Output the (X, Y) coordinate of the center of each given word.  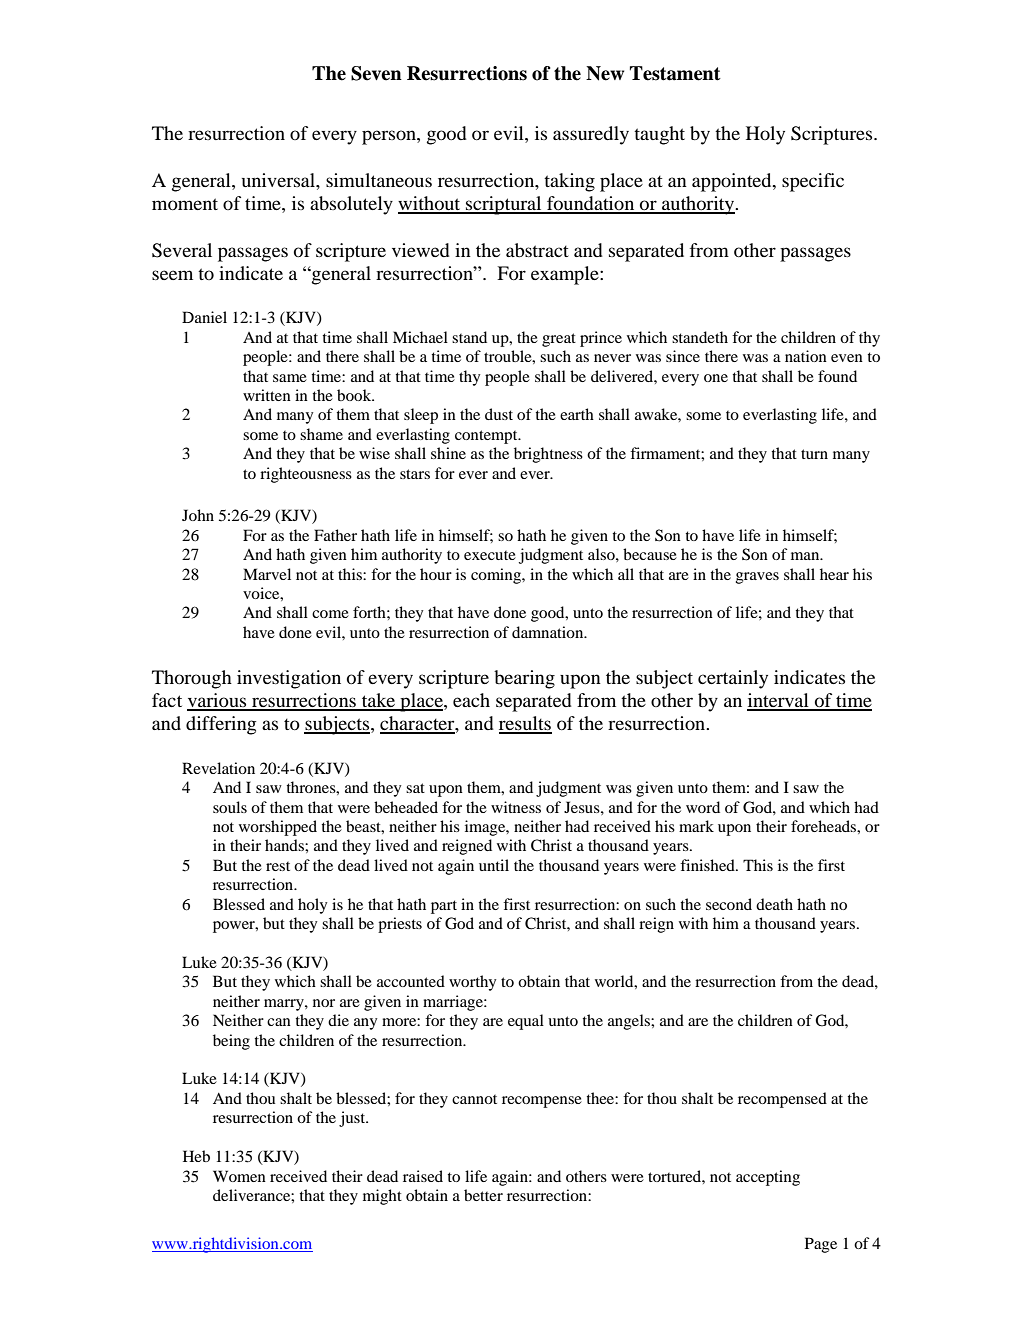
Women (239, 1176)
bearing (524, 679)
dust (499, 414)
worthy (472, 983)
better (483, 1195)
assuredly (591, 135)
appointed (733, 182)
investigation (289, 679)
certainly (733, 679)
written (267, 395)
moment (185, 204)
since (683, 356)
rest (278, 866)
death (774, 904)
